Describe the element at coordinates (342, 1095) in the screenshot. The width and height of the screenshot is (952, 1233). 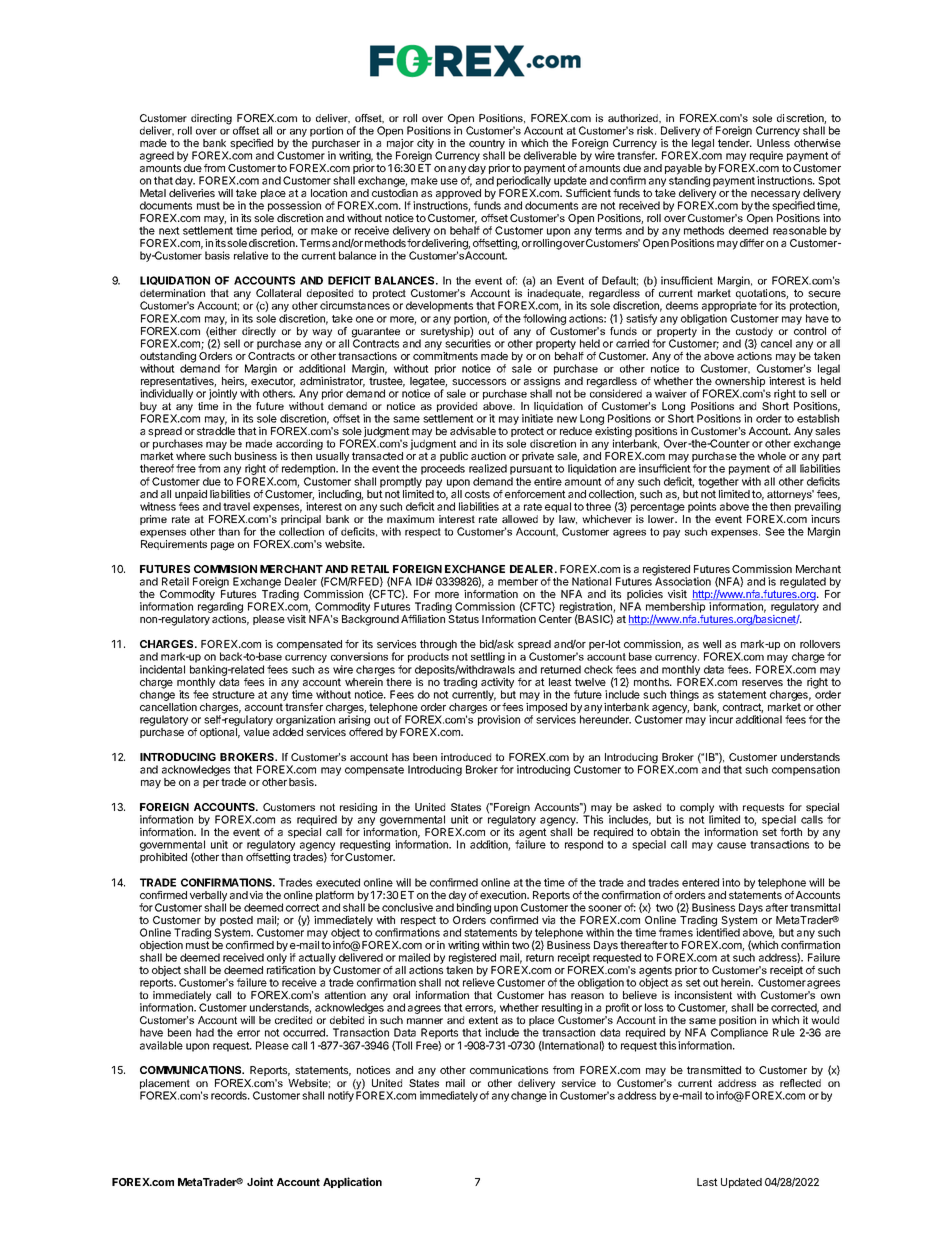
I see `notify` at that location.
